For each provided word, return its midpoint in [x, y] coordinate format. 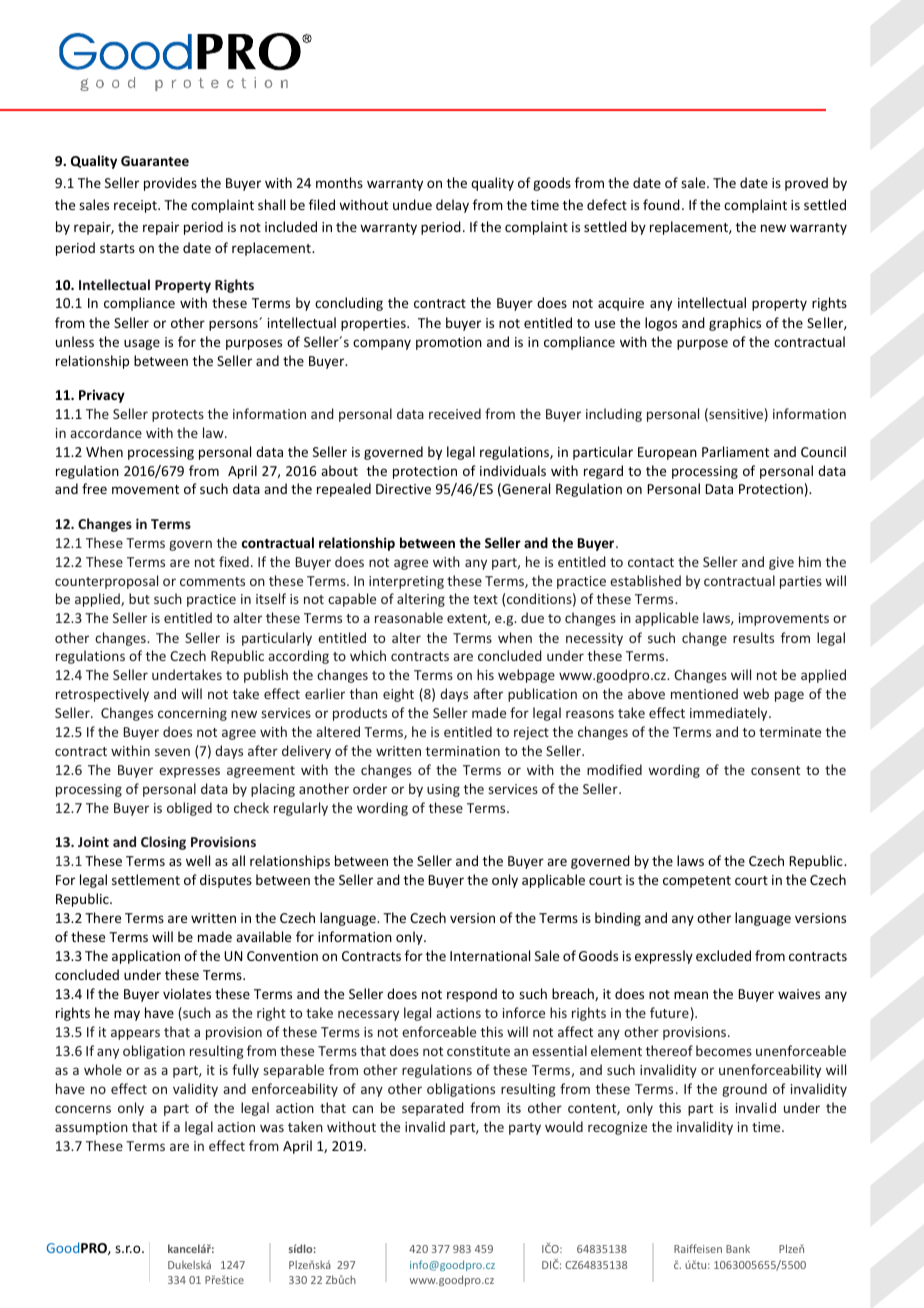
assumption [91, 1128]
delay [452, 206]
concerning [192, 714]
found [661, 204]
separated [433, 1109]
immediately [730, 714]
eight [398, 695]
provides [170, 184]
